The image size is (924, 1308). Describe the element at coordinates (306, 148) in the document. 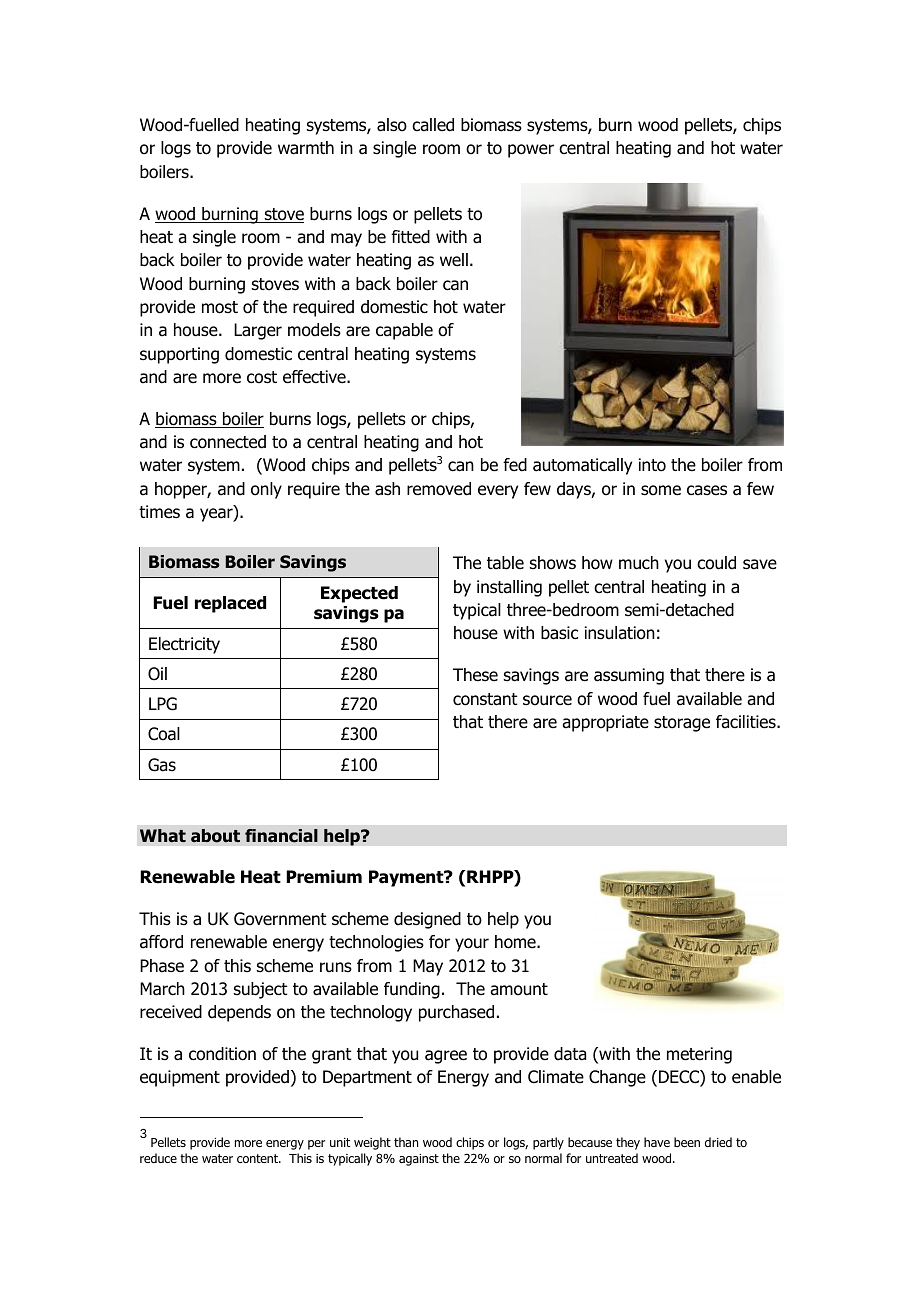

I see `warmth` at that location.
